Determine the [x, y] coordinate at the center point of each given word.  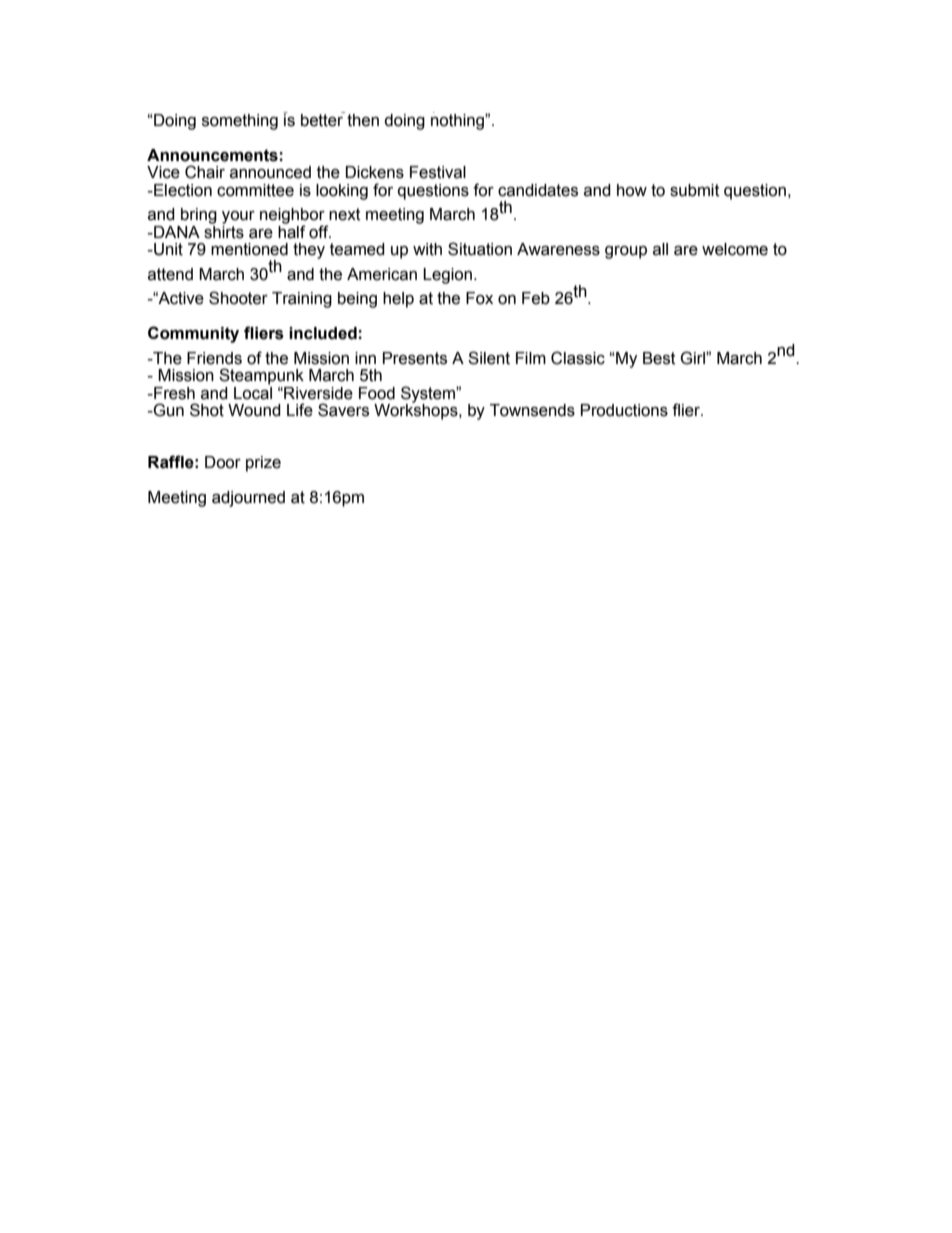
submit [695, 190]
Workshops [417, 411]
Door [223, 462]
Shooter [238, 298]
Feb [536, 298]
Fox [479, 298]
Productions [624, 410]
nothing [458, 121]
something [240, 122]
